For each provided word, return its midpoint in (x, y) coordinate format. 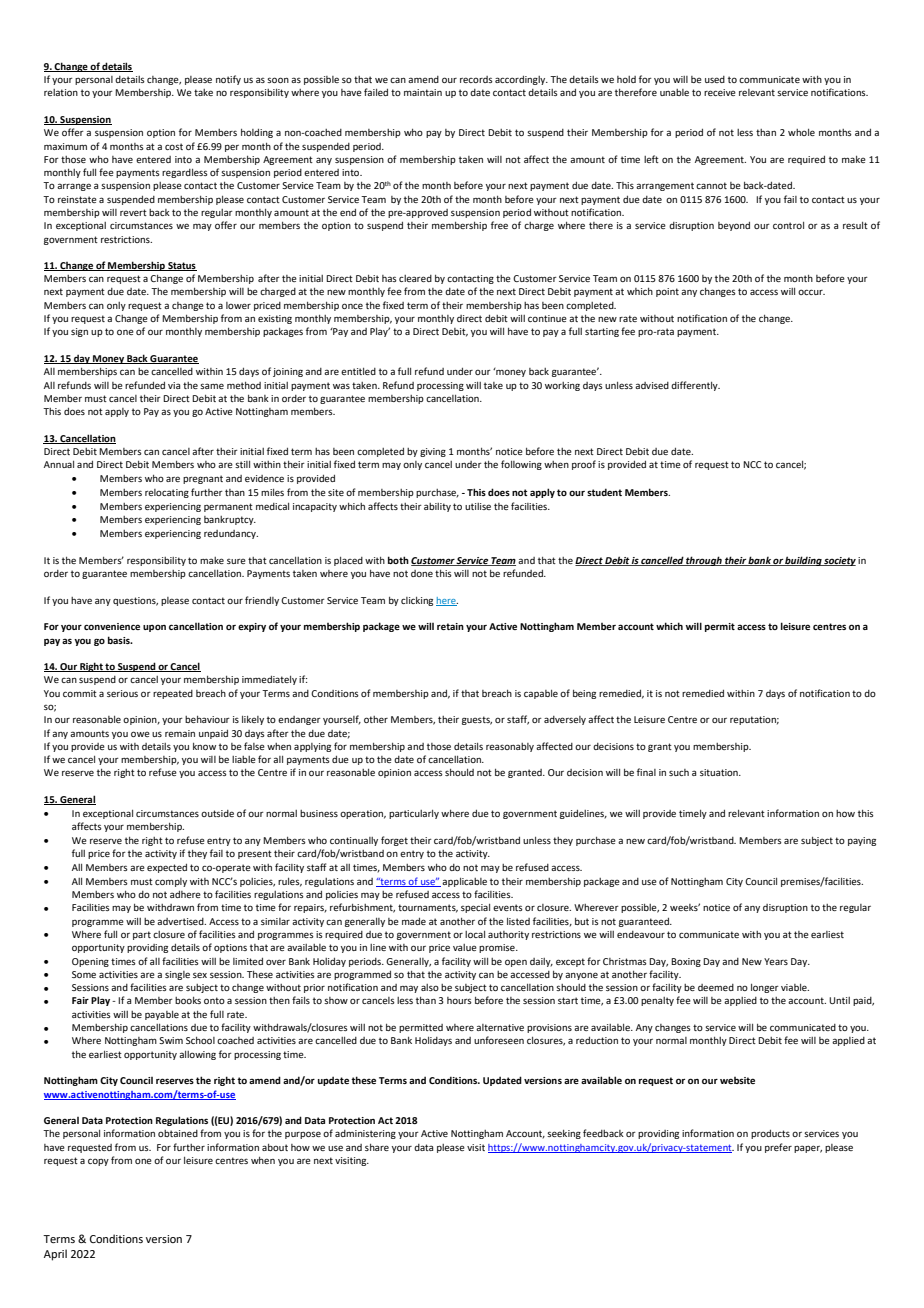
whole (801, 132)
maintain (423, 92)
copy (98, 1162)
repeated (173, 694)
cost (174, 146)
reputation (754, 720)
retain (450, 626)
